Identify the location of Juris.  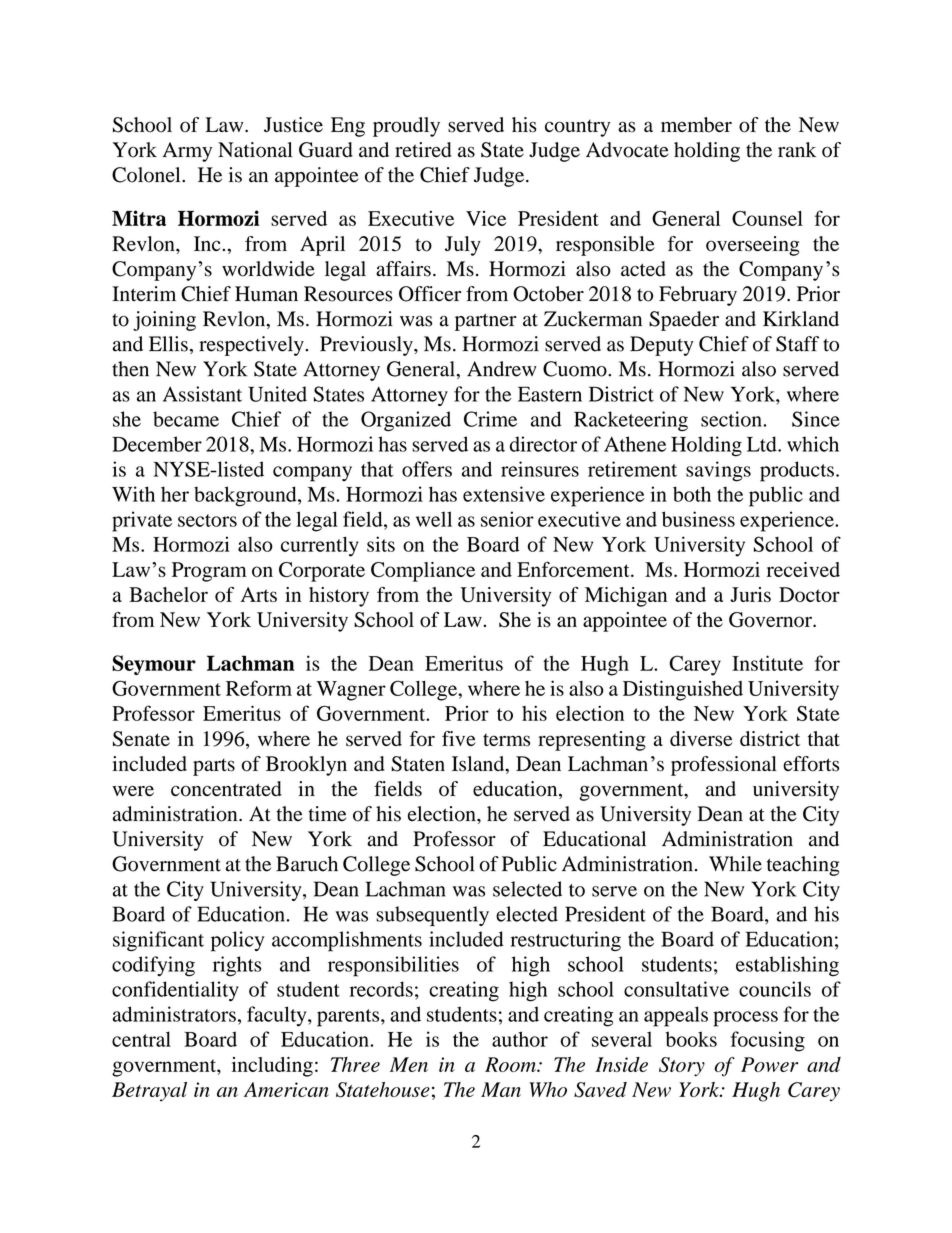
(750, 594).
